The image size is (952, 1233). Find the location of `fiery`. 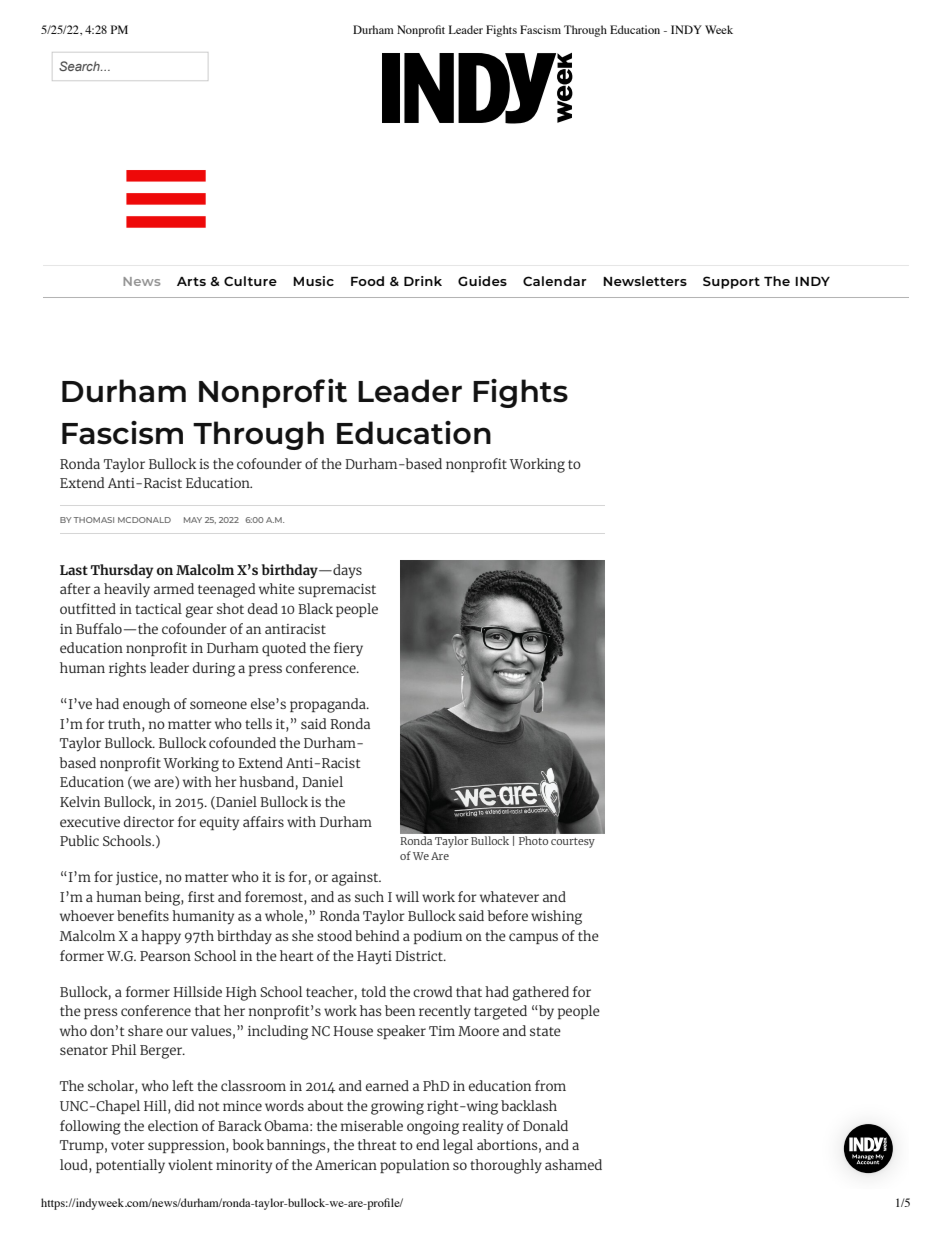

fiery is located at coordinates (348, 649).
